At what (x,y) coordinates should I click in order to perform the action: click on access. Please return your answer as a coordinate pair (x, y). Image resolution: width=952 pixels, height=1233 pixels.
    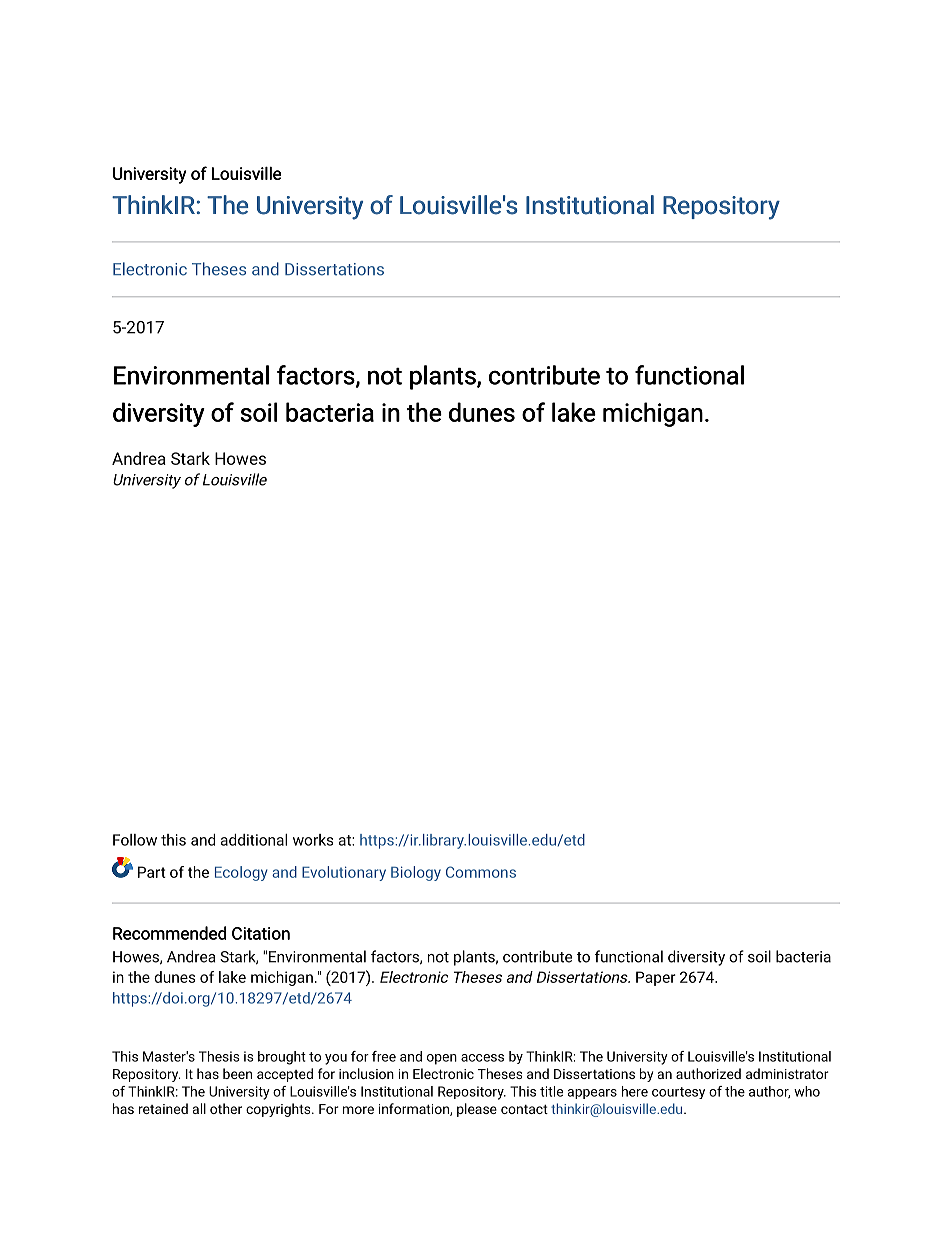
    Looking at the image, I should click on (482, 1058).
